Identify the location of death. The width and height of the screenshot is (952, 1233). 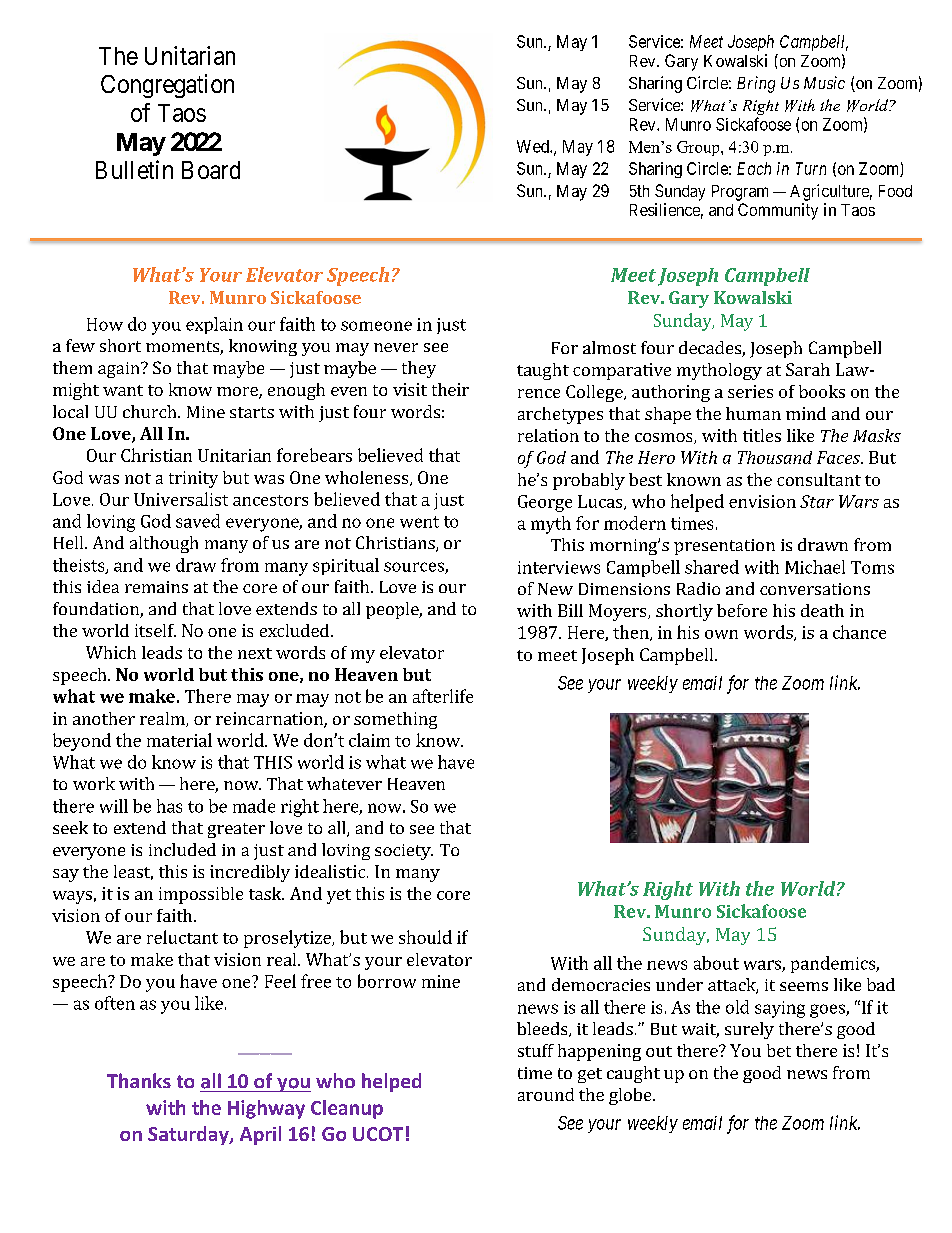
(822, 610).
